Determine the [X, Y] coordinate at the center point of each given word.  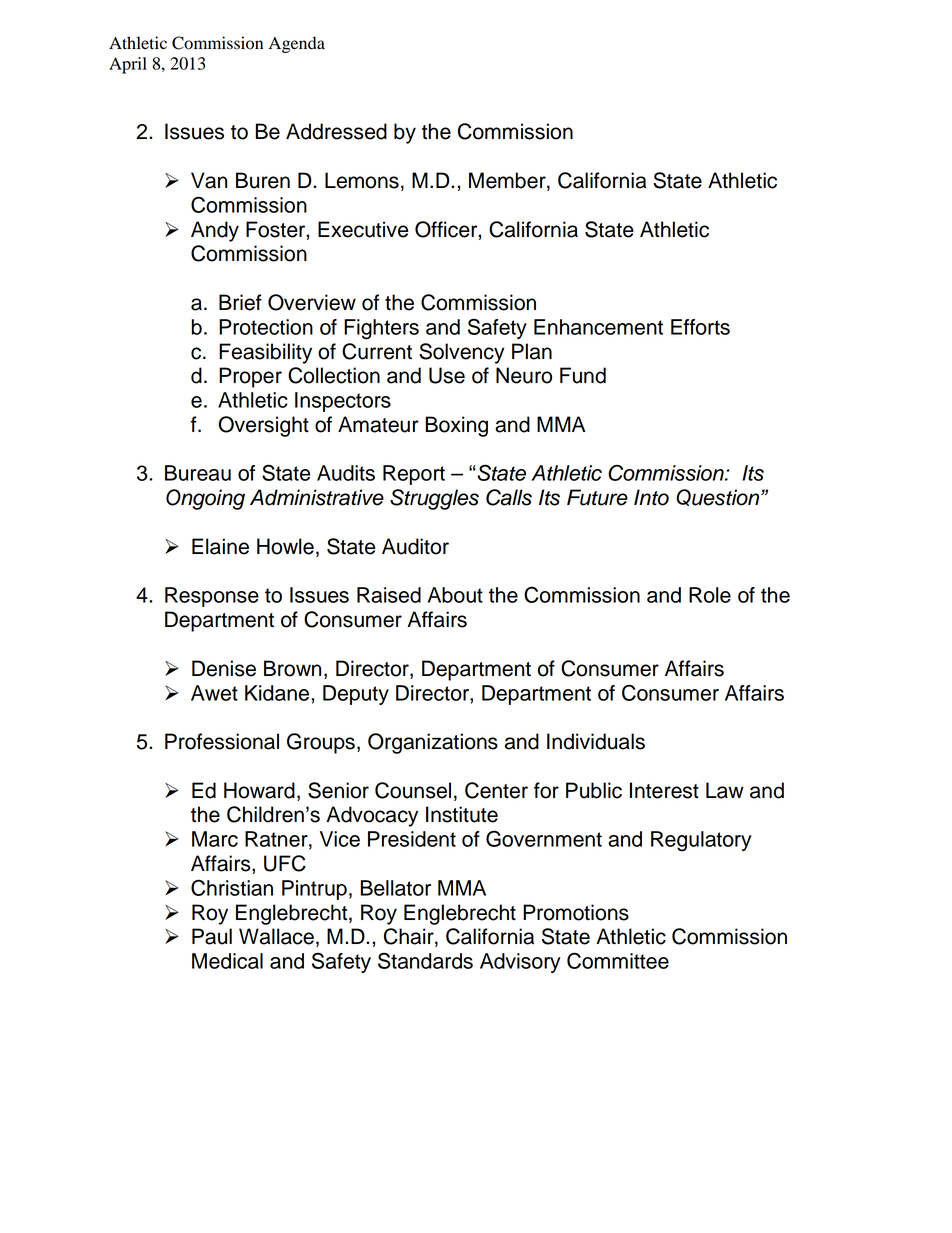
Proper [250, 377]
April [128, 65]
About [455, 595]
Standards [425, 961]
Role [710, 595]
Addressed [336, 131]
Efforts [700, 327]
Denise [224, 668]
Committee [618, 960]
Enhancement [598, 327]
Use [447, 375]
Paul [212, 936]
